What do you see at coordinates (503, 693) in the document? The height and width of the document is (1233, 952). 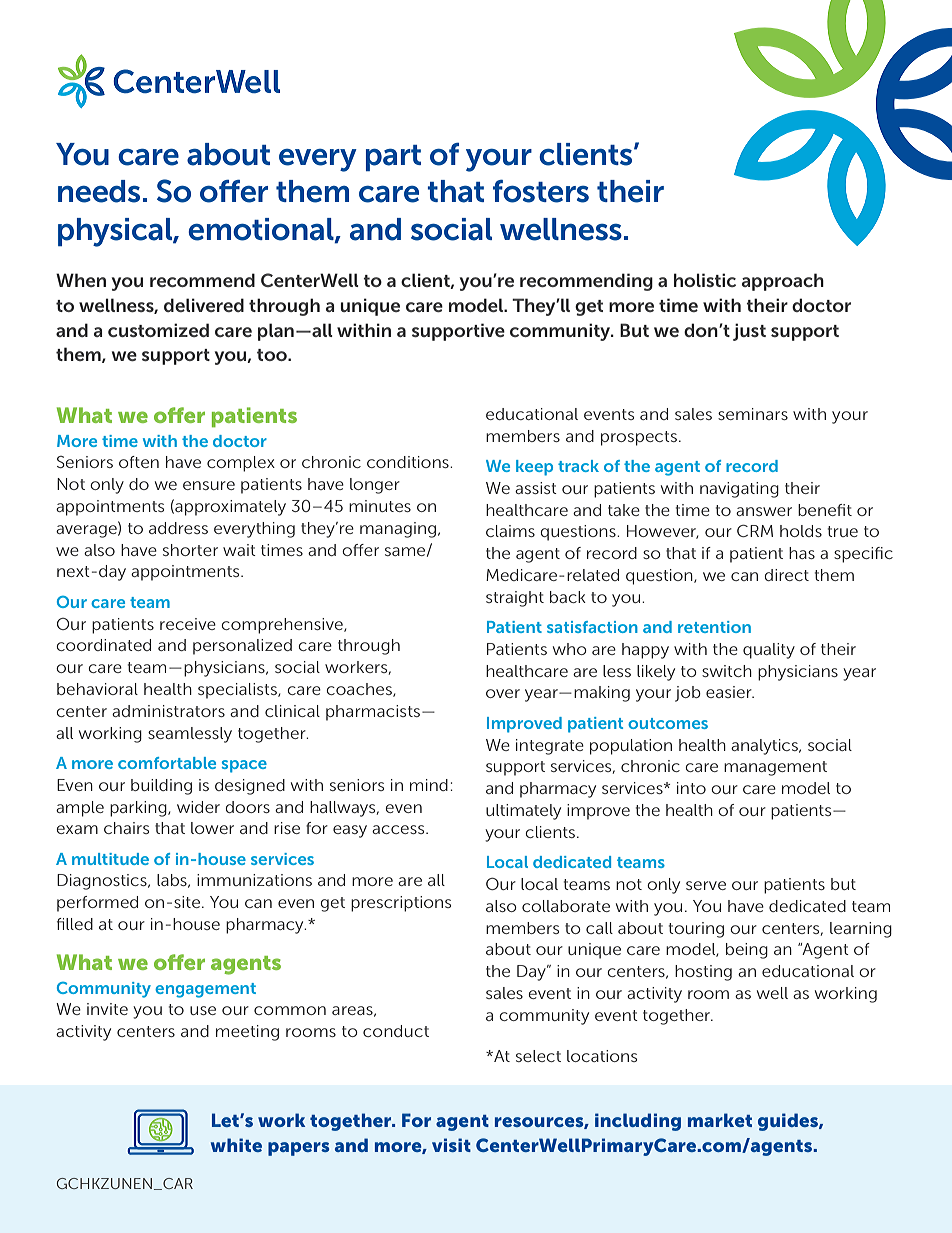 I see `over` at bounding box center [503, 693].
